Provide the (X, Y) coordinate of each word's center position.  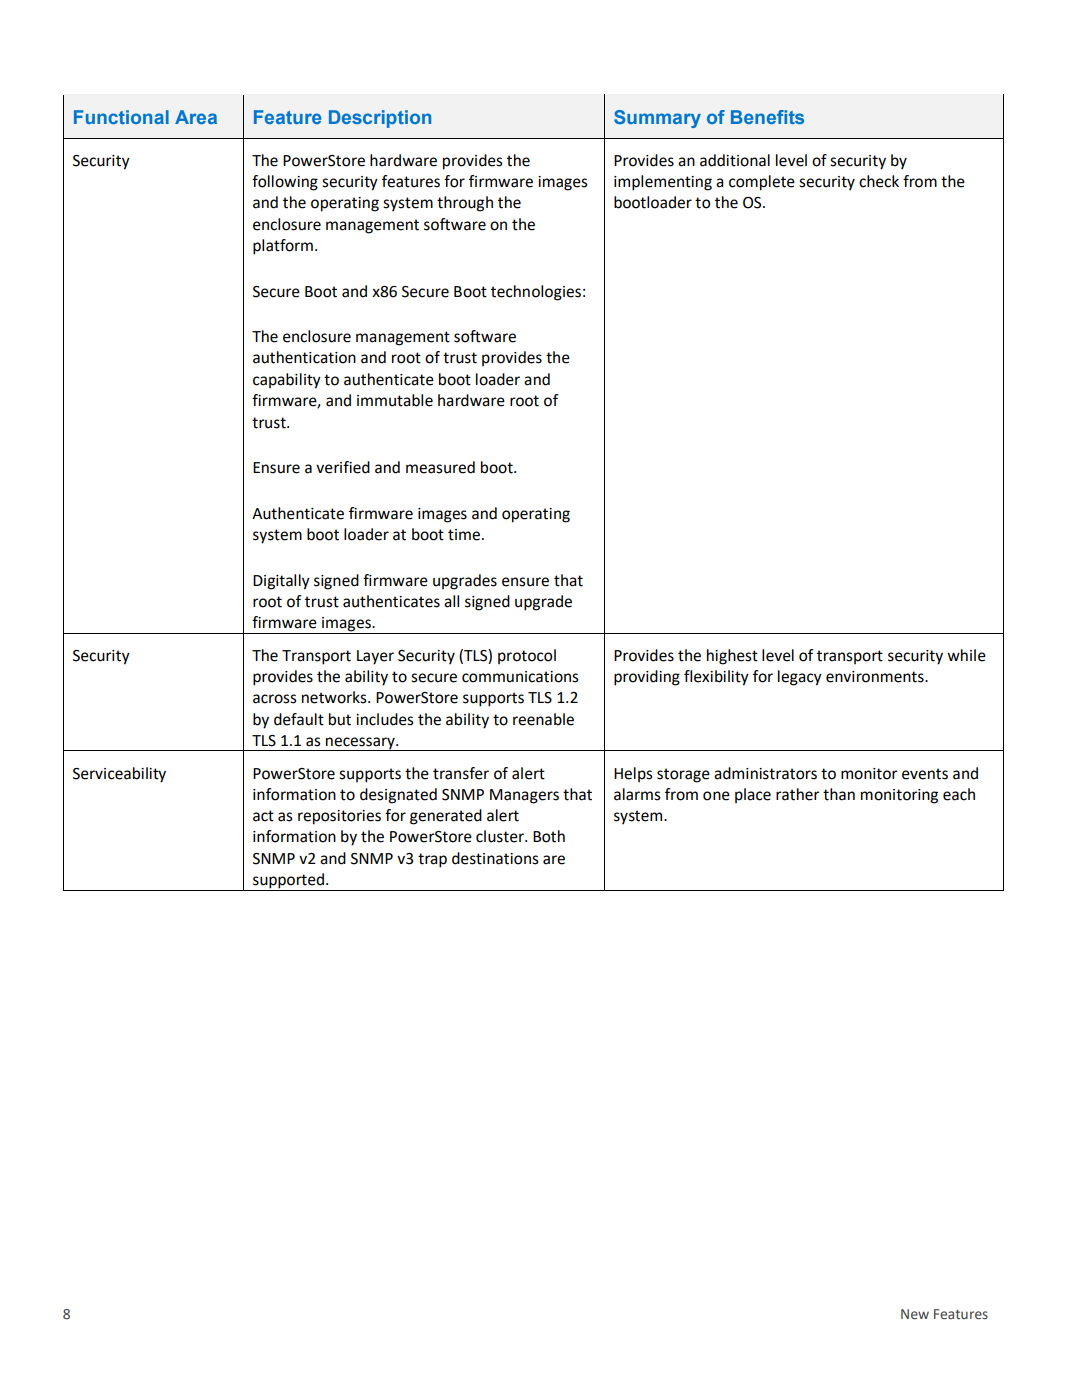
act (263, 816)
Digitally (281, 582)
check (879, 181)
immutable (395, 400)
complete (762, 183)
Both (549, 836)
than (839, 794)
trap (432, 860)
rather (798, 794)
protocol (527, 656)
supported (290, 881)
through (465, 204)
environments (876, 677)
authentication (304, 357)
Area (196, 117)
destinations (495, 858)
